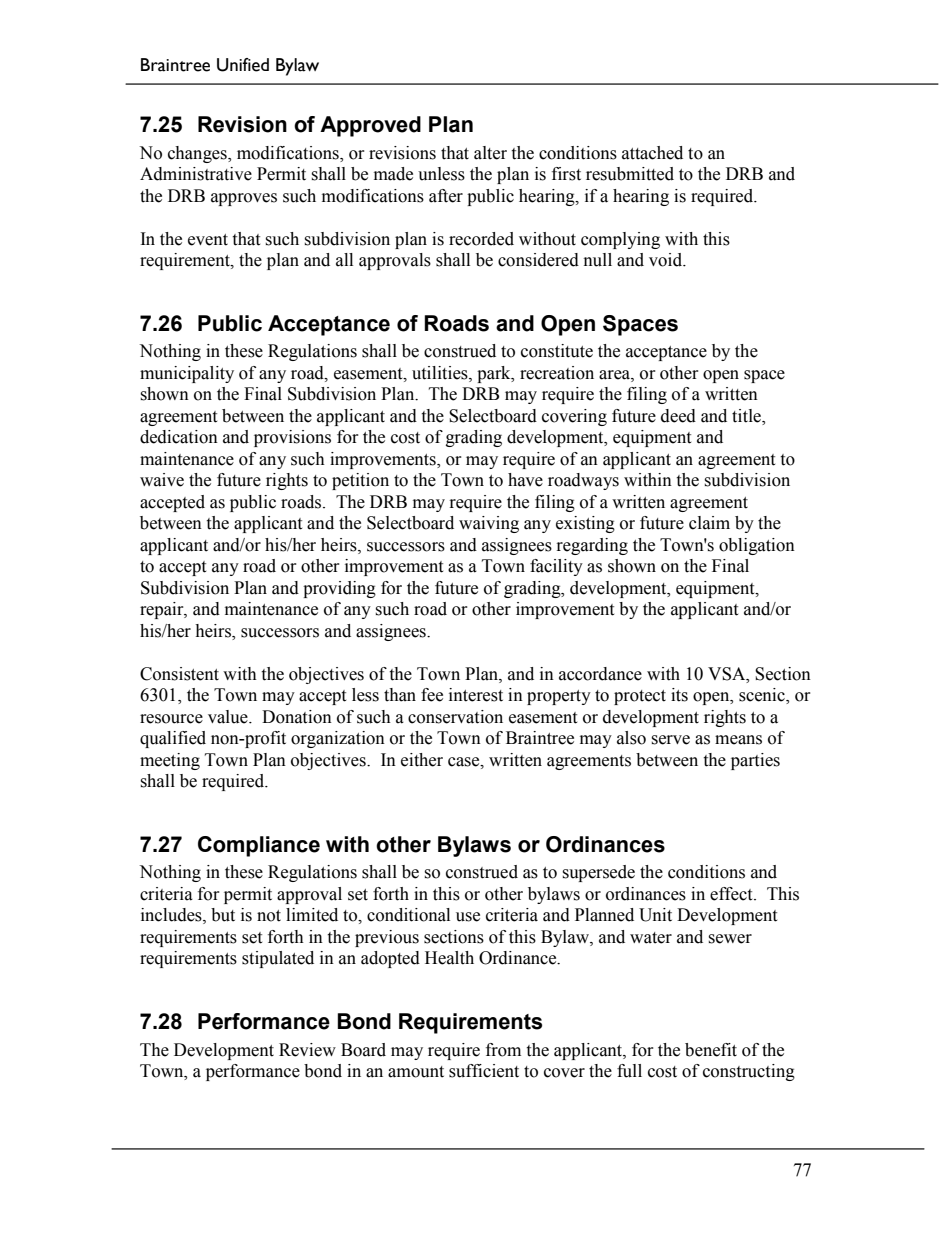 The image size is (952, 1233). I want to click on attached, so click(652, 153).
